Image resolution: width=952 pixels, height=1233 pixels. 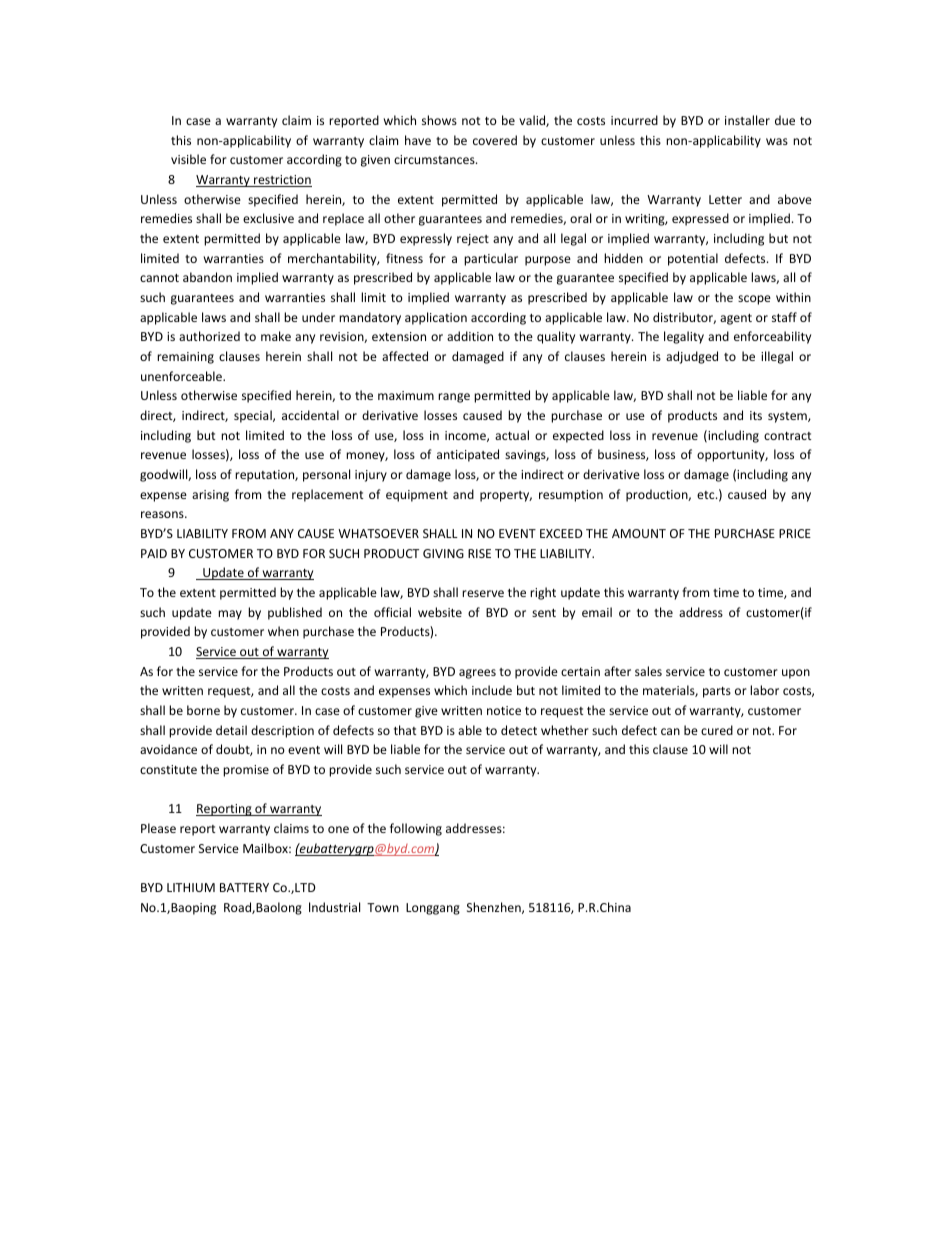 I want to click on LITHIUM, so click(x=191, y=887).
